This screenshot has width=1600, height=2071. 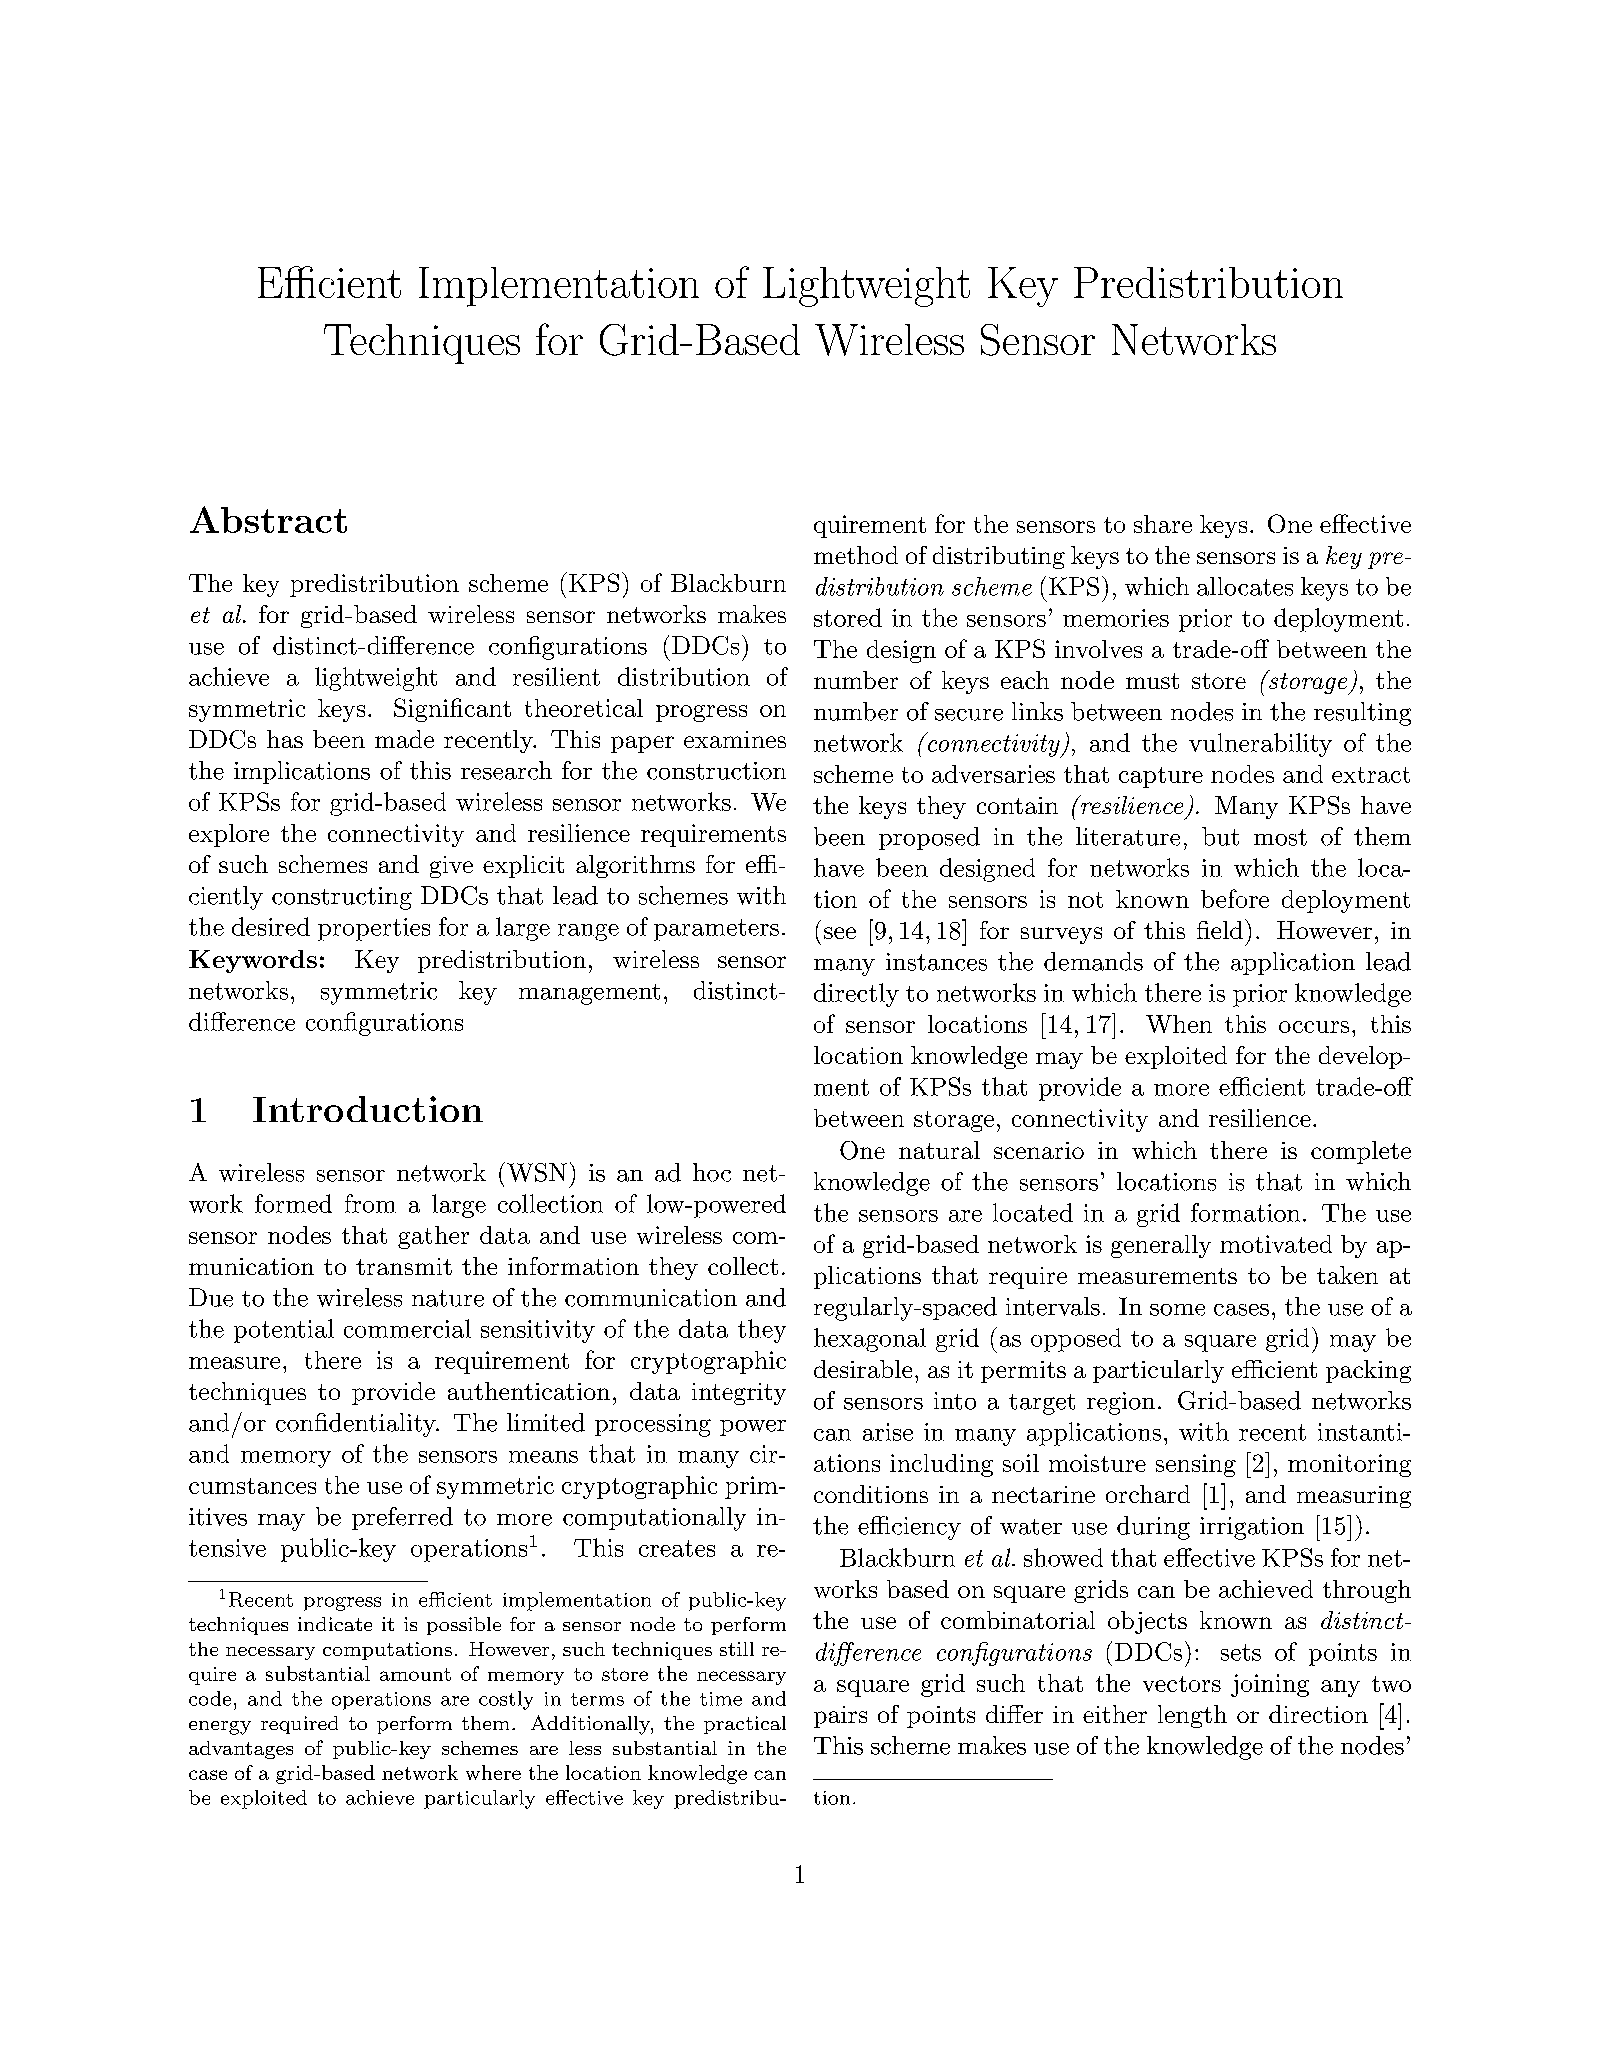 I want to click on hexagonal, so click(x=870, y=1340).
